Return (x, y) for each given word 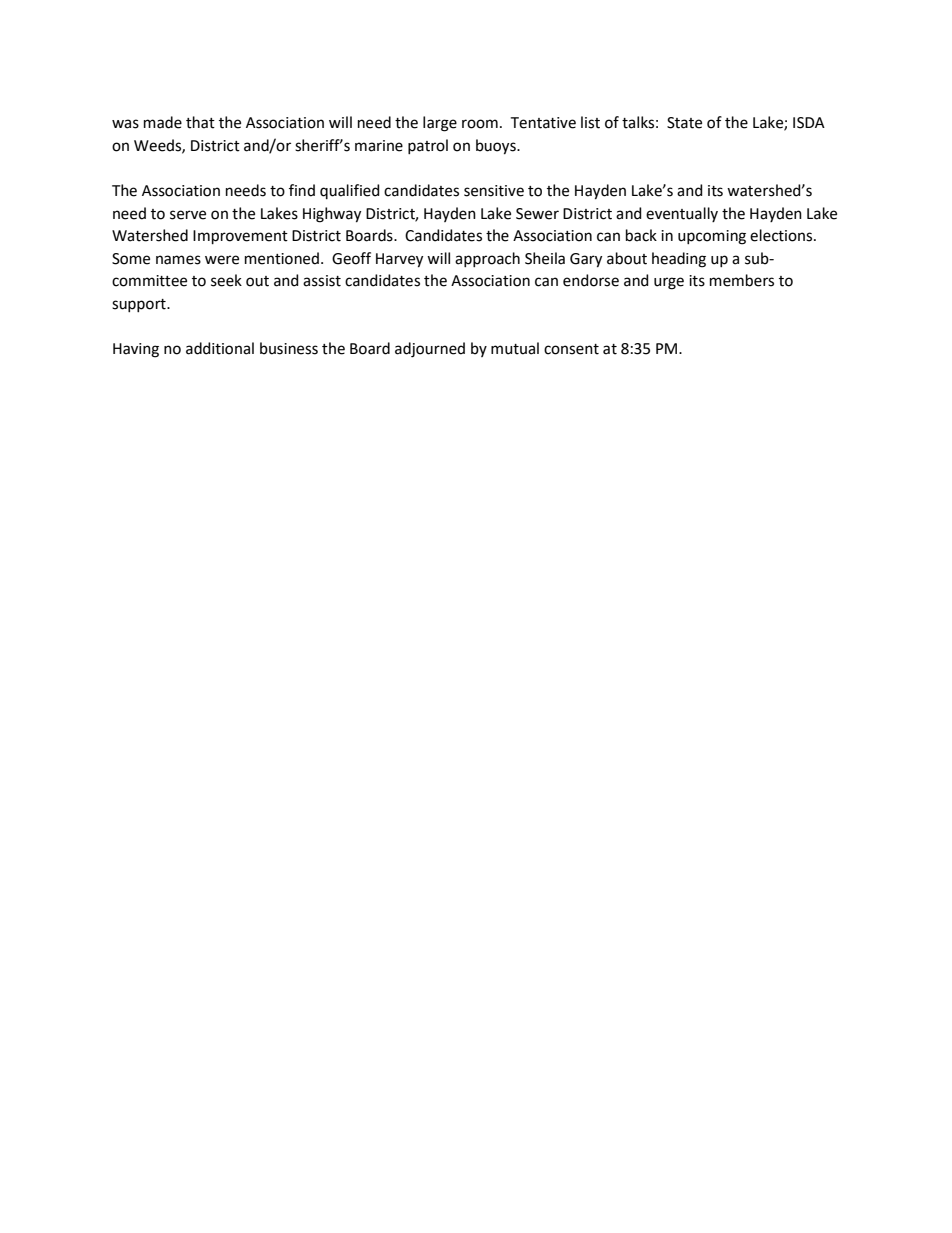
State (684, 123)
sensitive (494, 191)
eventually (682, 214)
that (200, 122)
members (742, 280)
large (440, 124)
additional (220, 348)
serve (188, 215)
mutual (515, 348)
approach (487, 259)
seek (226, 280)
